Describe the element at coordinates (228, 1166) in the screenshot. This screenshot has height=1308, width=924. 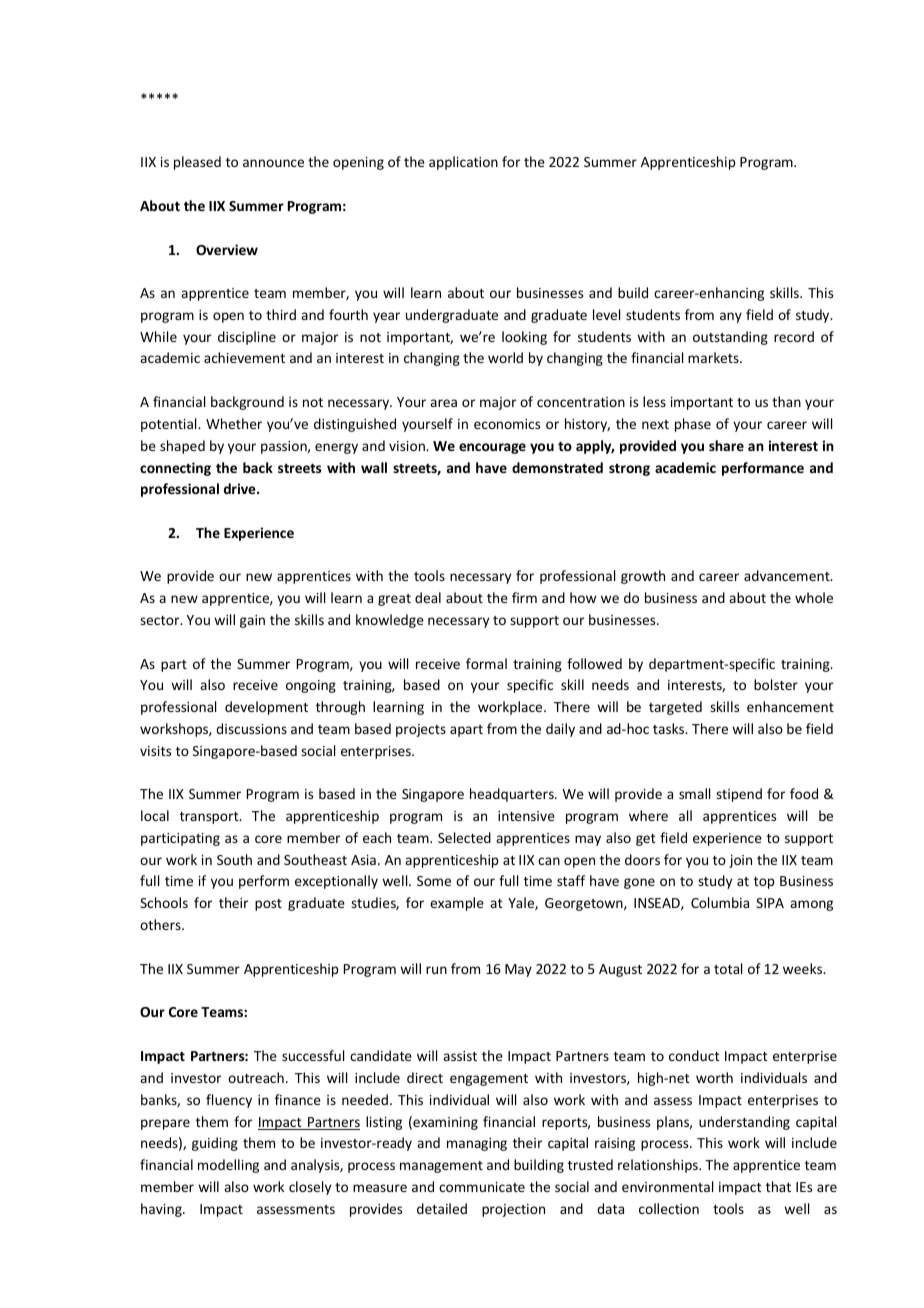
I see `modelling` at that location.
